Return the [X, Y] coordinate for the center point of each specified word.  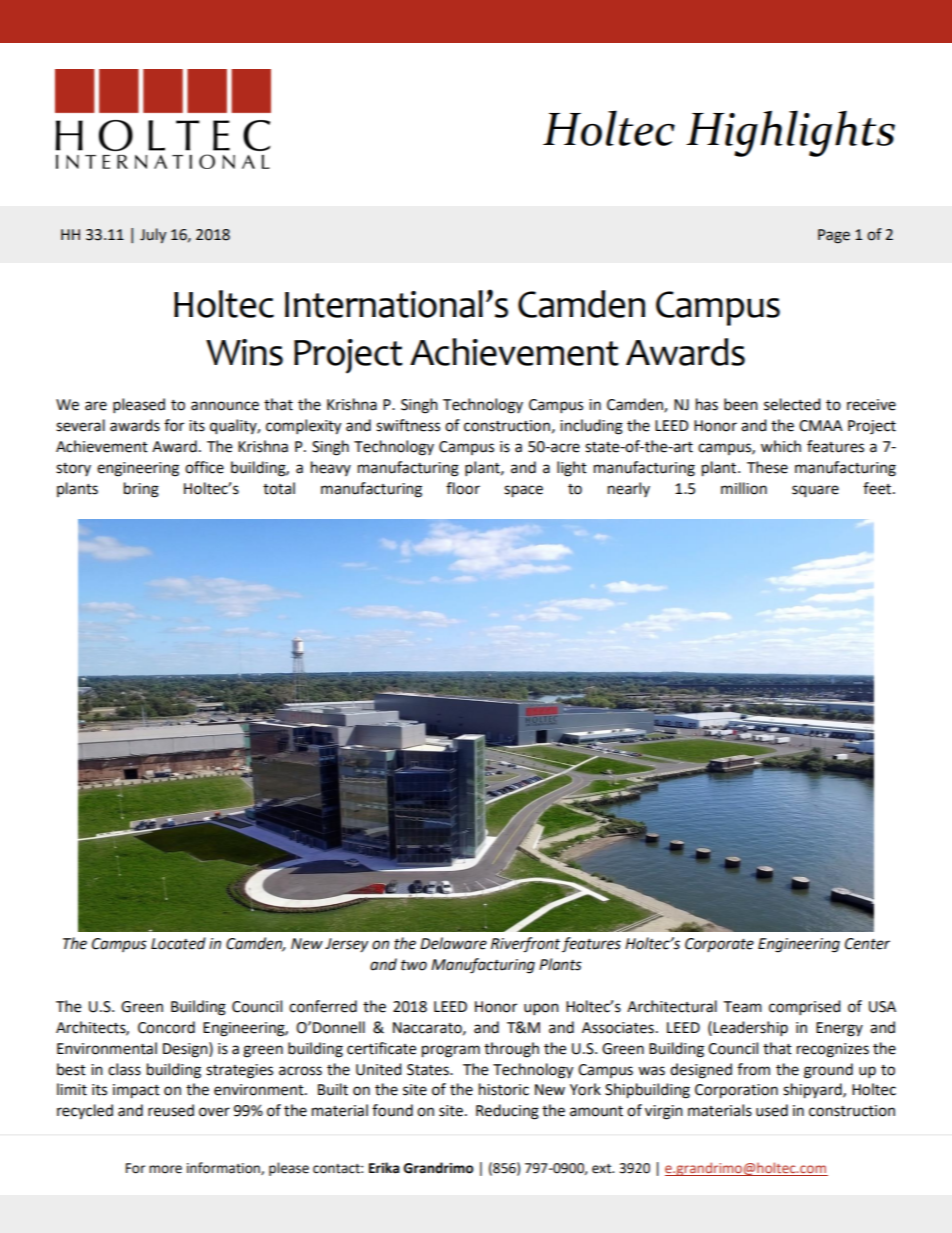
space [523, 491]
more [165, 1169]
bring [141, 490]
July [153, 235]
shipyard [813, 1091]
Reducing [507, 1112]
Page [834, 236]
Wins [244, 352]
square [815, 491]
